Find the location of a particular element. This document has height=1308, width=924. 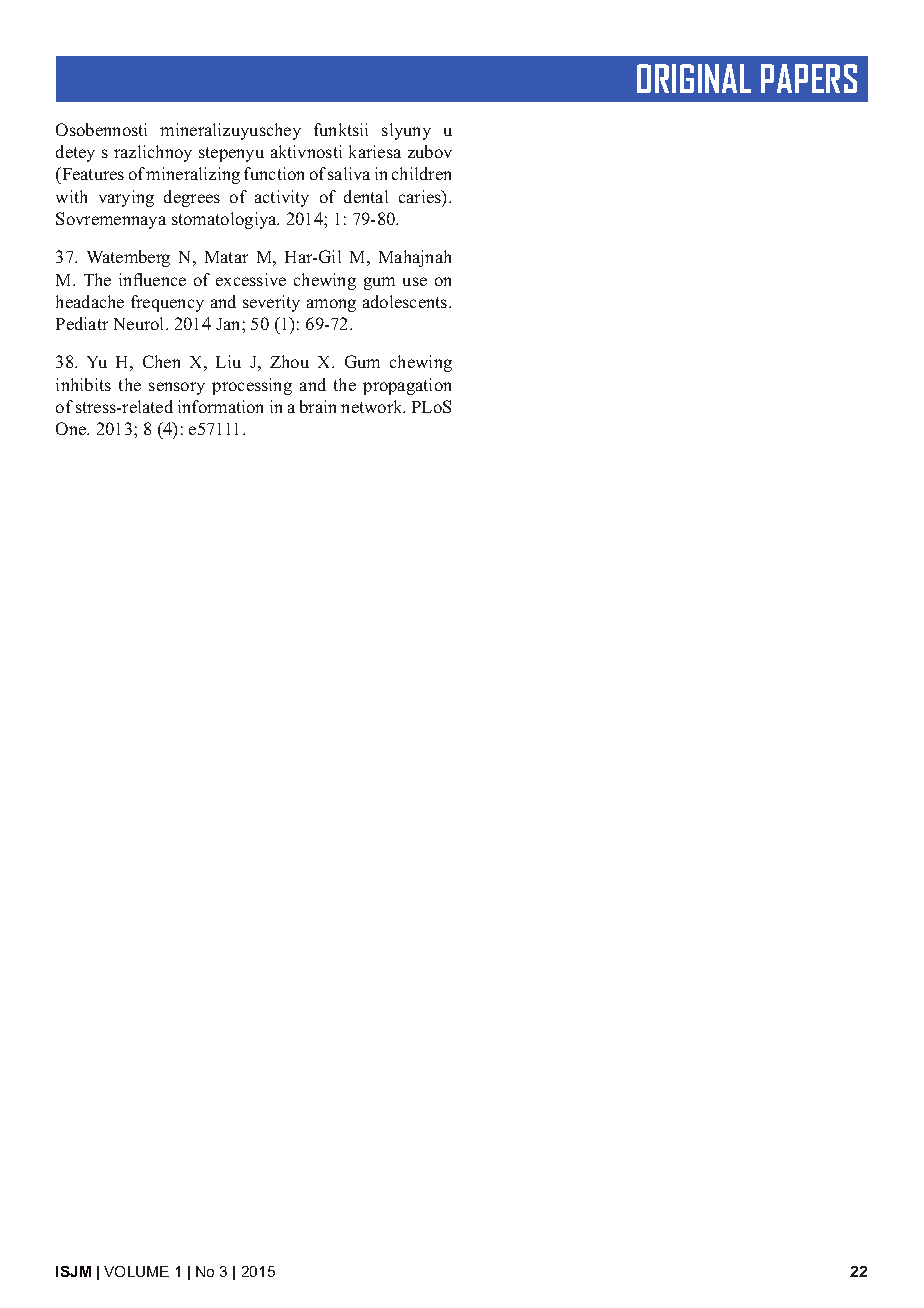

propagation is located at coordinates (407, 386).
